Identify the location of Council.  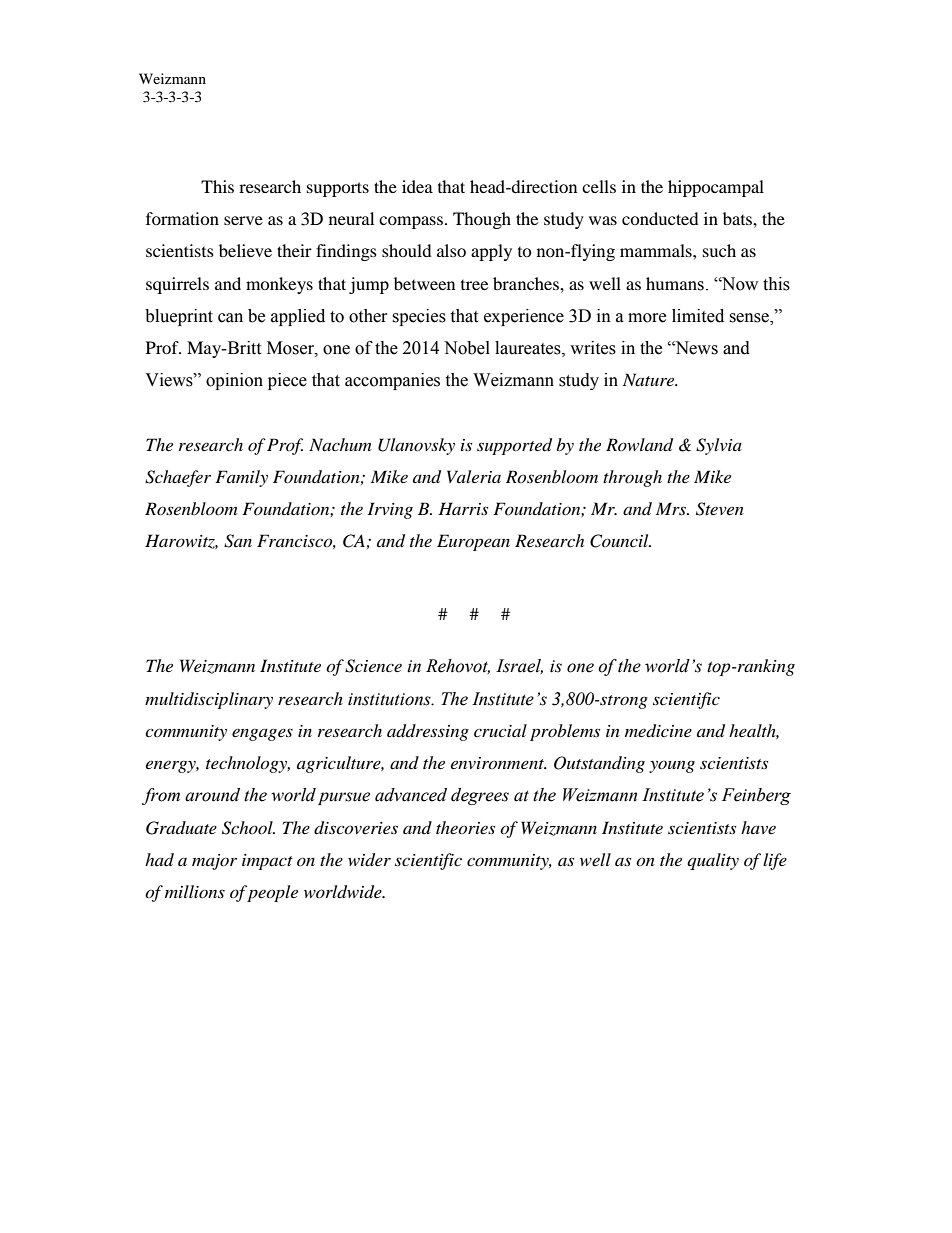
(620, 541).
